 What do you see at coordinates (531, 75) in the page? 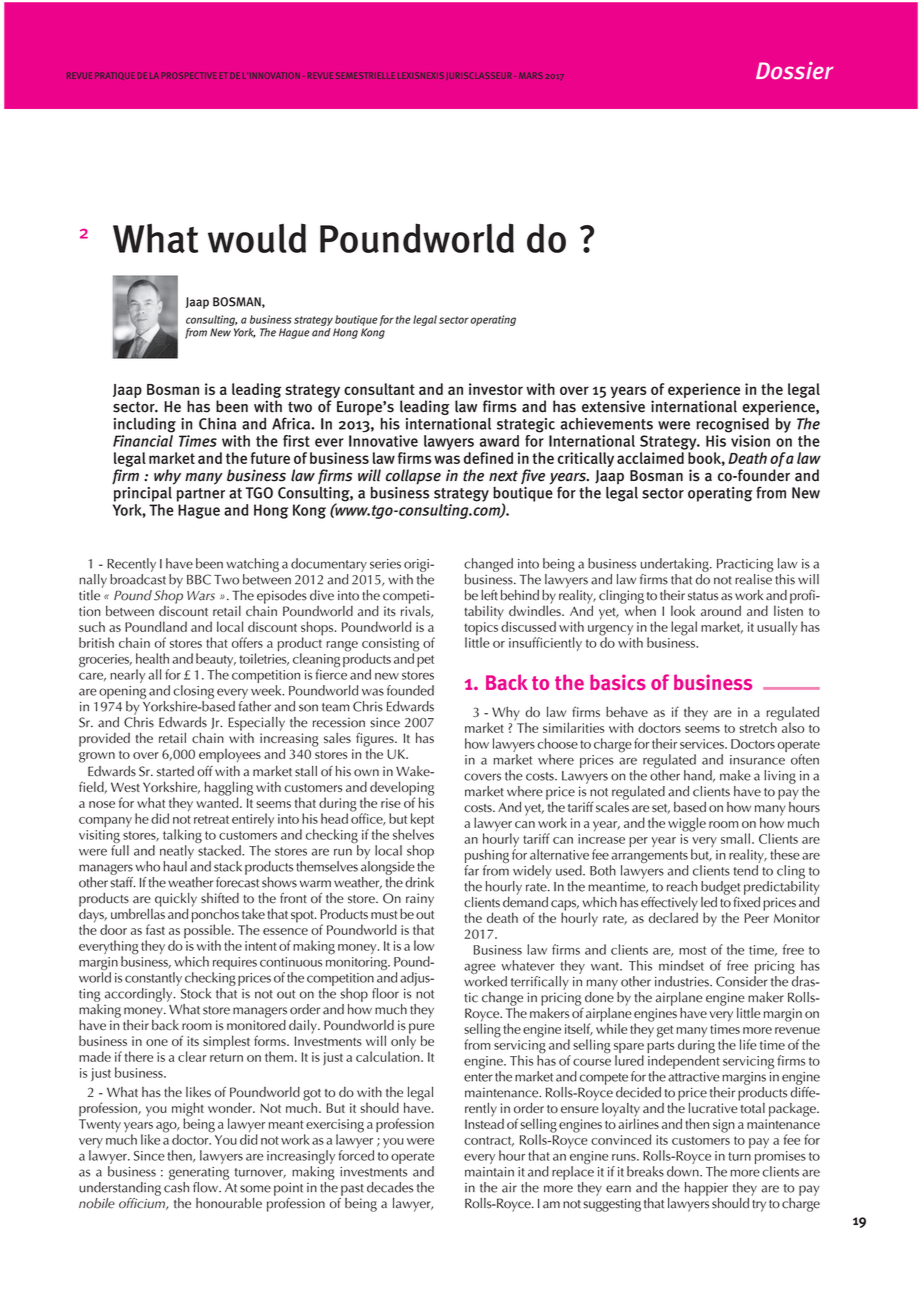
I see `MARS` at bounding box center [531, 75].
